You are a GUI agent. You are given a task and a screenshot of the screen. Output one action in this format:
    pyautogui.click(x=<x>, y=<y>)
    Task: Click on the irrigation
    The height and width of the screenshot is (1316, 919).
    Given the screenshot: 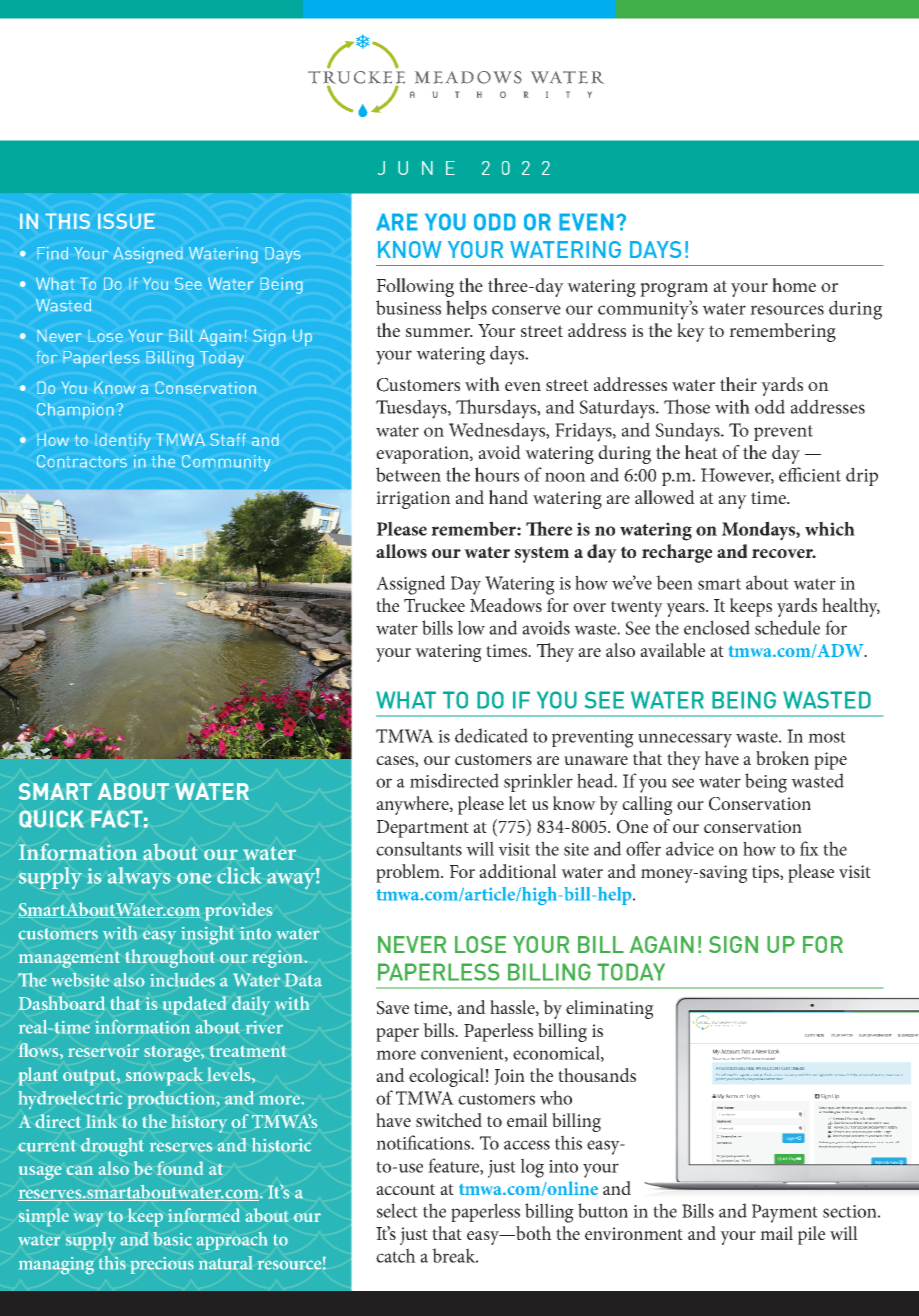 What is the action you would take?
    pyautogui.click(x=413, y=500)
